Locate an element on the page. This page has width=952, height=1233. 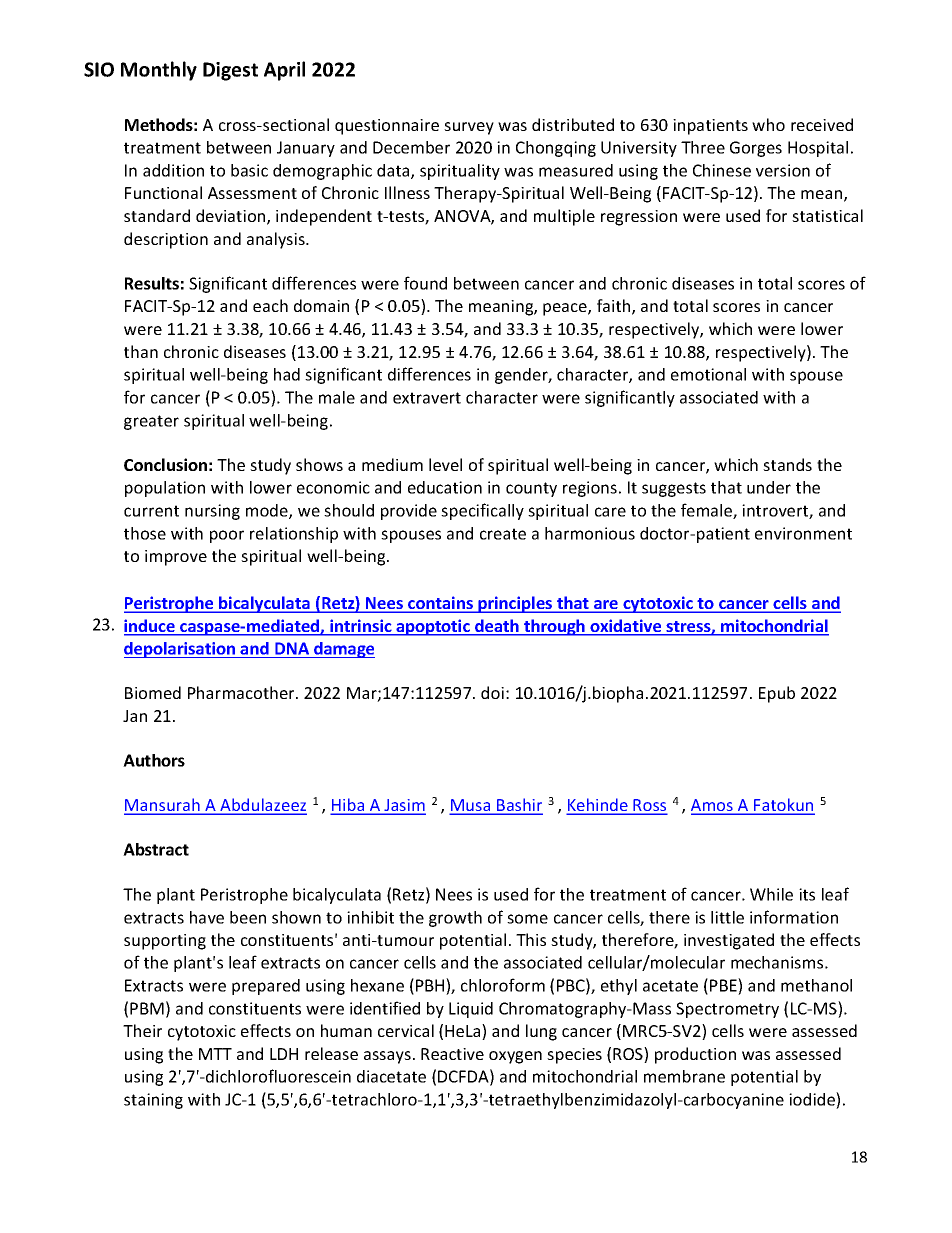
level is located at coordinates (445, 464).
